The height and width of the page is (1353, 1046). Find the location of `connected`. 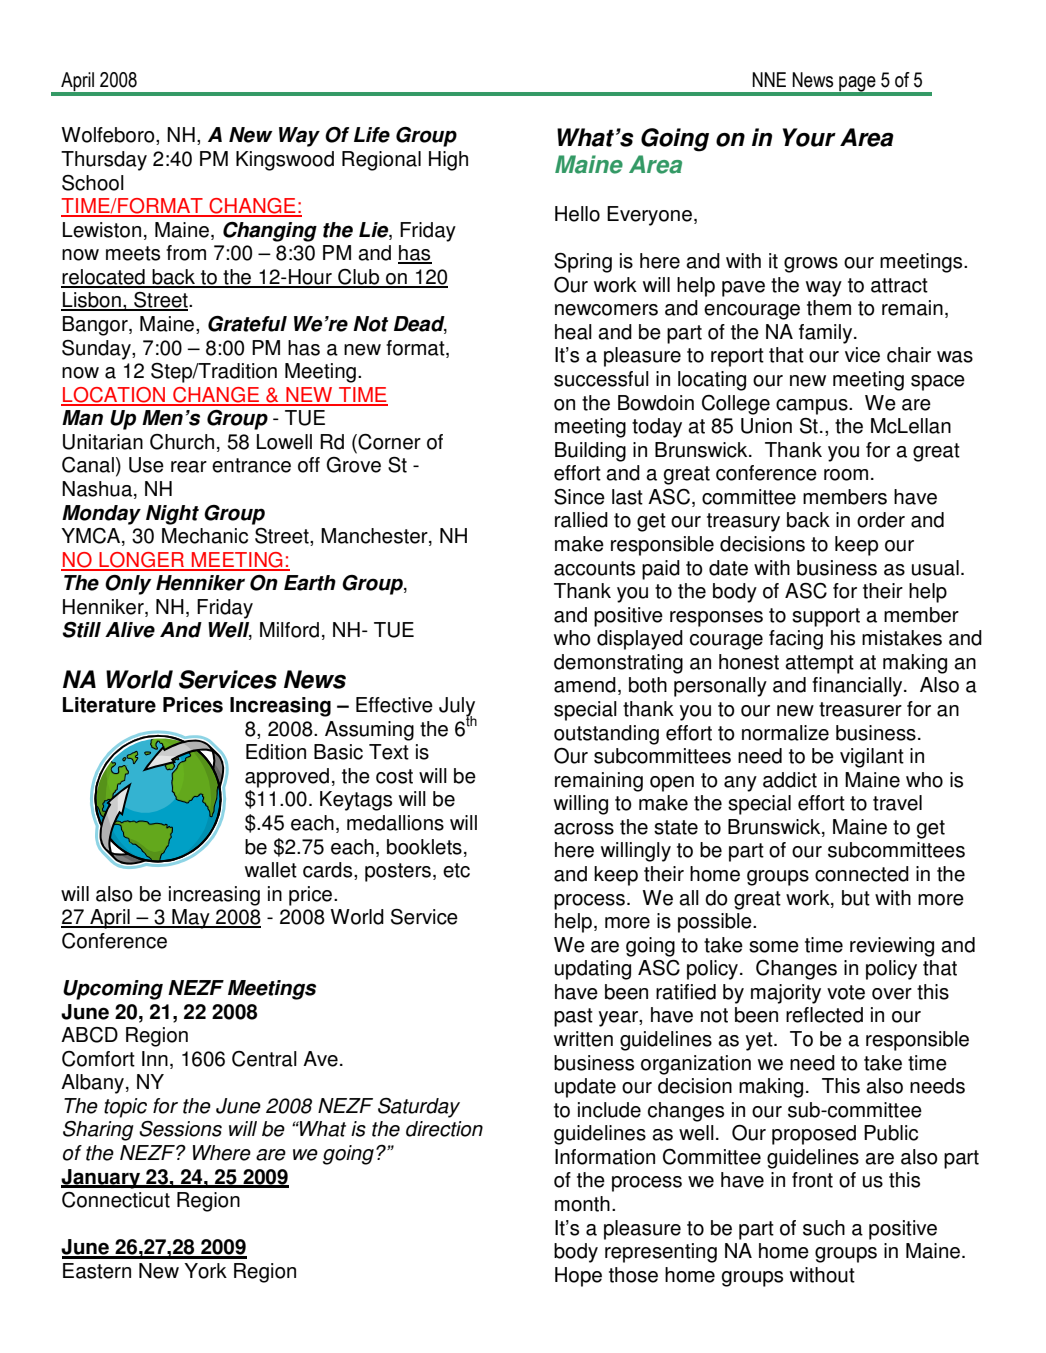

connected is located at coordinates (862, 874).
